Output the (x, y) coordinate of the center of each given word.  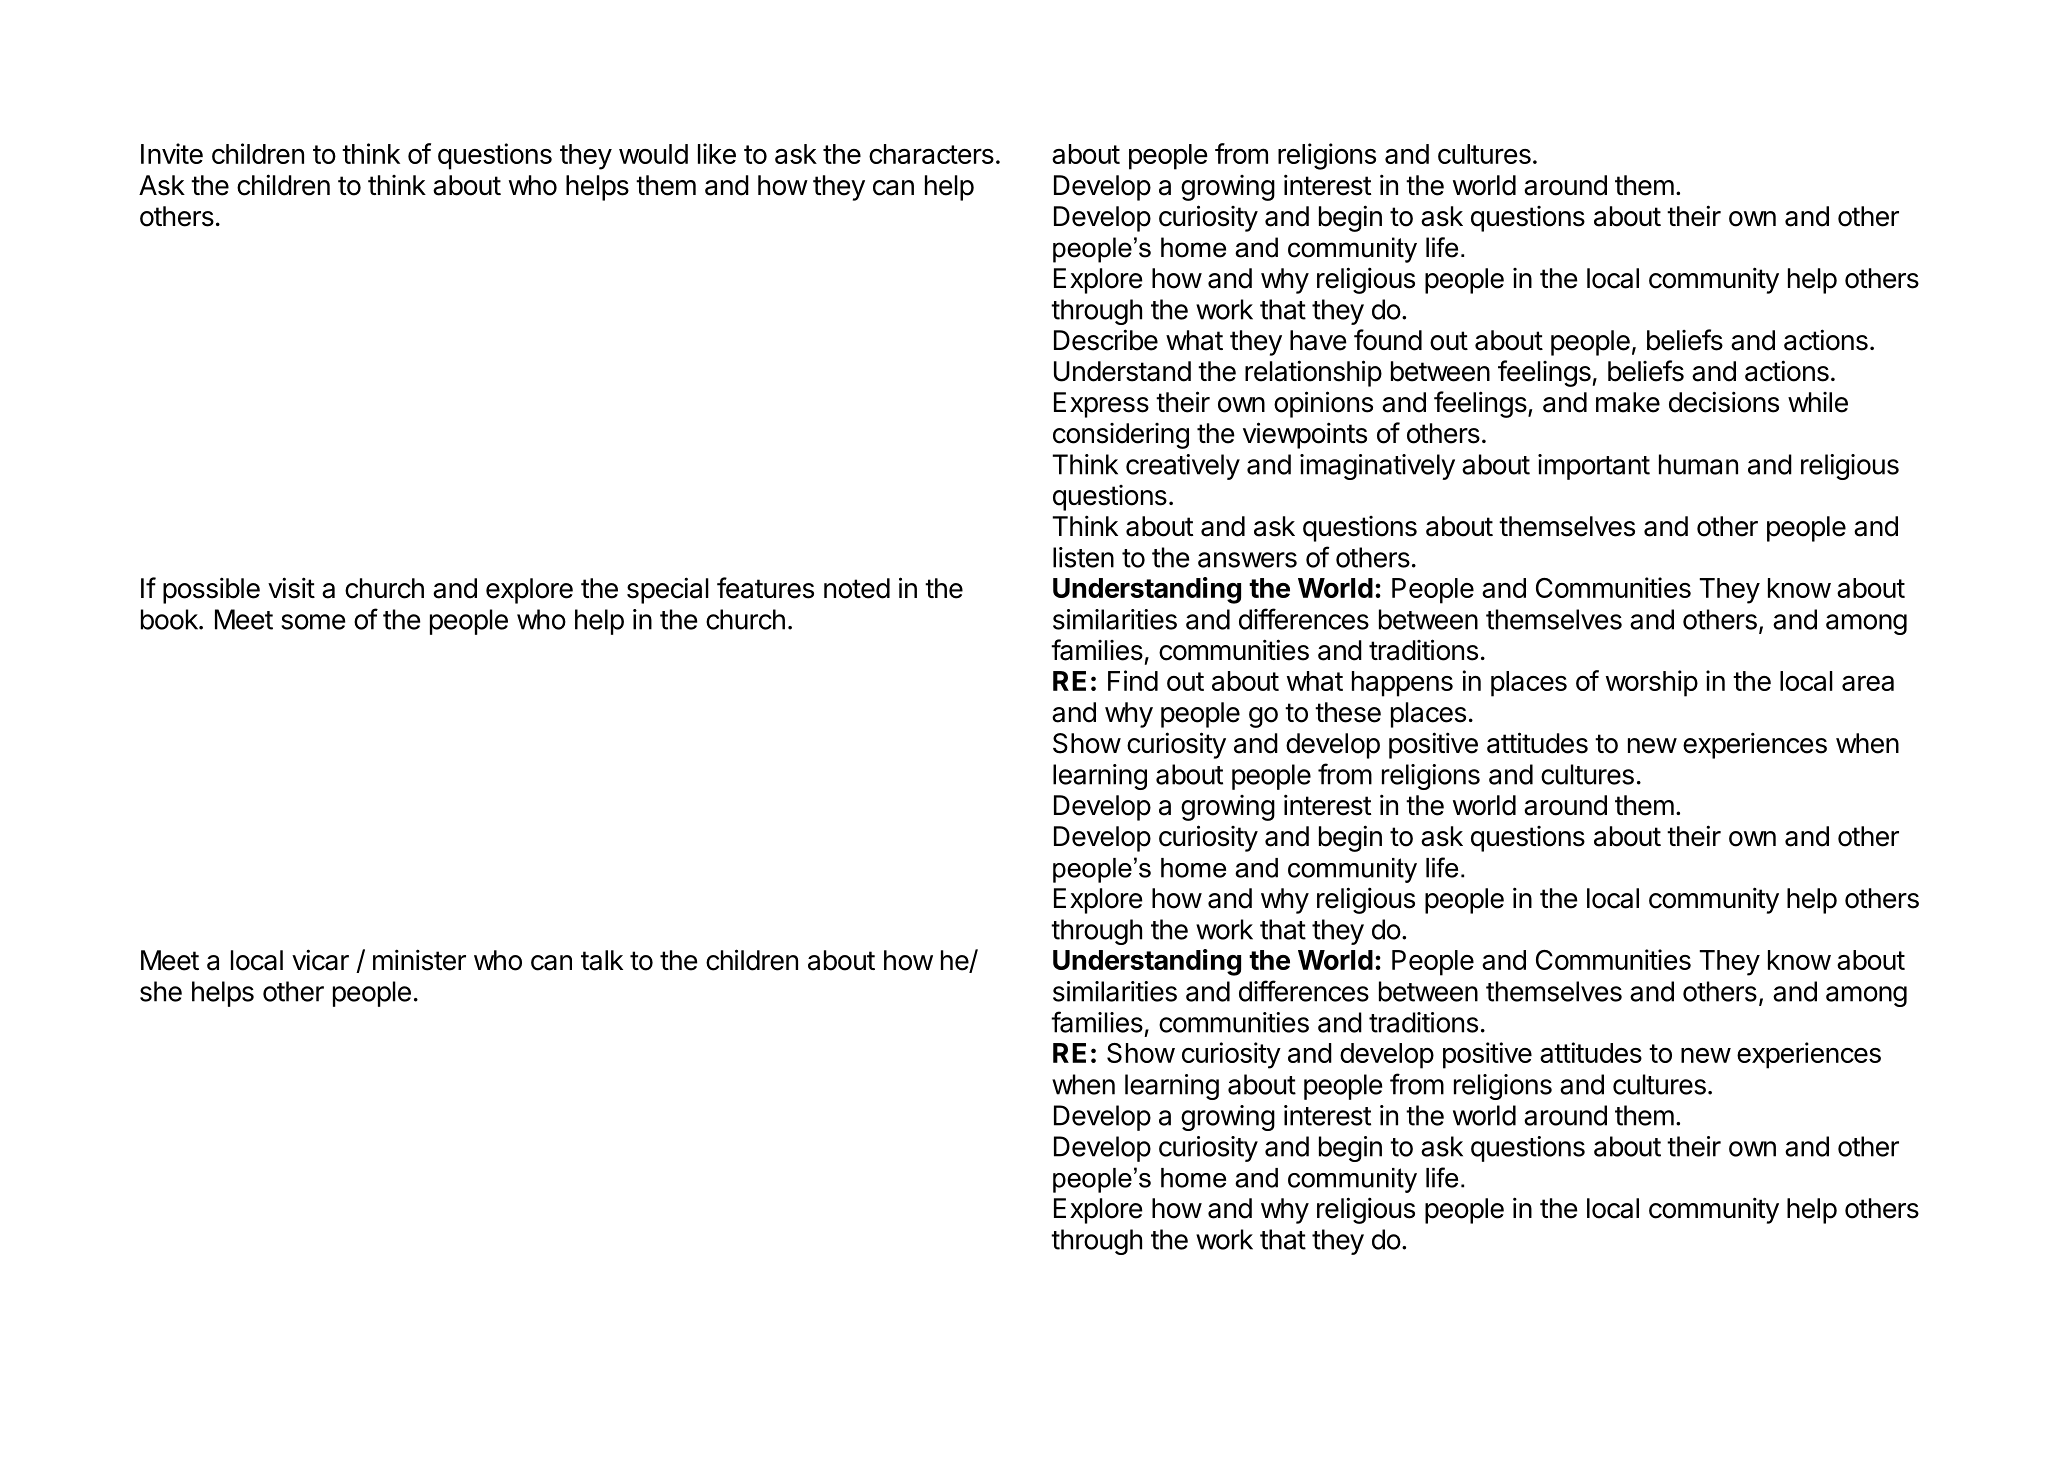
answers (1247, 560)
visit (291, 588)
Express (1101, 405)
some (313, 622)
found (1388, 340)
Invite (172, 153)
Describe (1106, 340)
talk (602, 960)
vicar (320, 960)
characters (931, 154)
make (1628, 402)
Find (1133, 680)
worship (1652, 683)
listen (1083, 557)
